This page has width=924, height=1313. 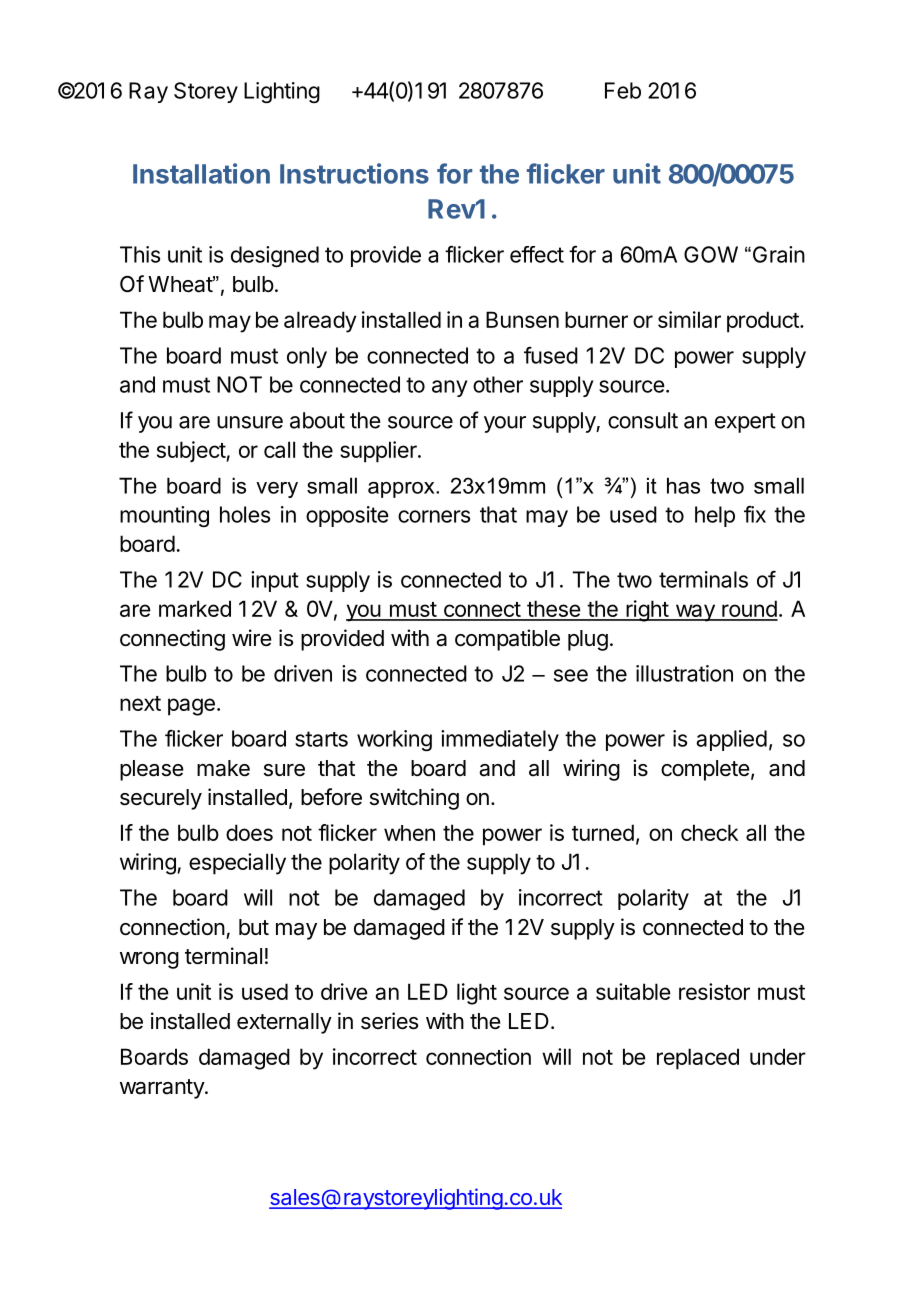 What do you see at coordinates (507, 640) in the page?
I see `compatible` at bounding box center [507, 640].
